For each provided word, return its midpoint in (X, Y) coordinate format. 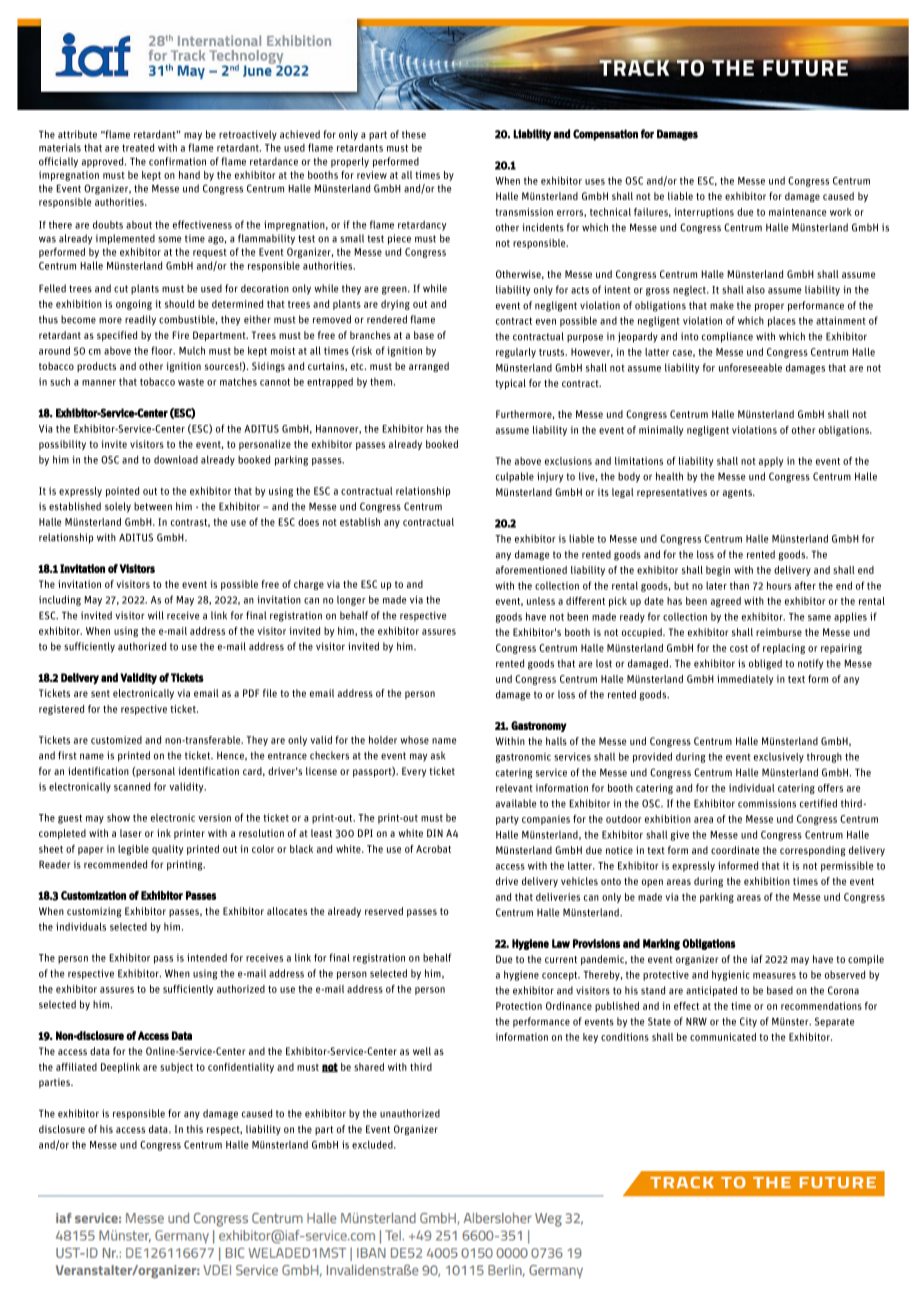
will (156, 615)
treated (138, 147)
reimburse (779, 632)
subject (176, 1068)
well (422, 1051)
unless (541, 601)
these (414, 134)
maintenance (797, 212)
